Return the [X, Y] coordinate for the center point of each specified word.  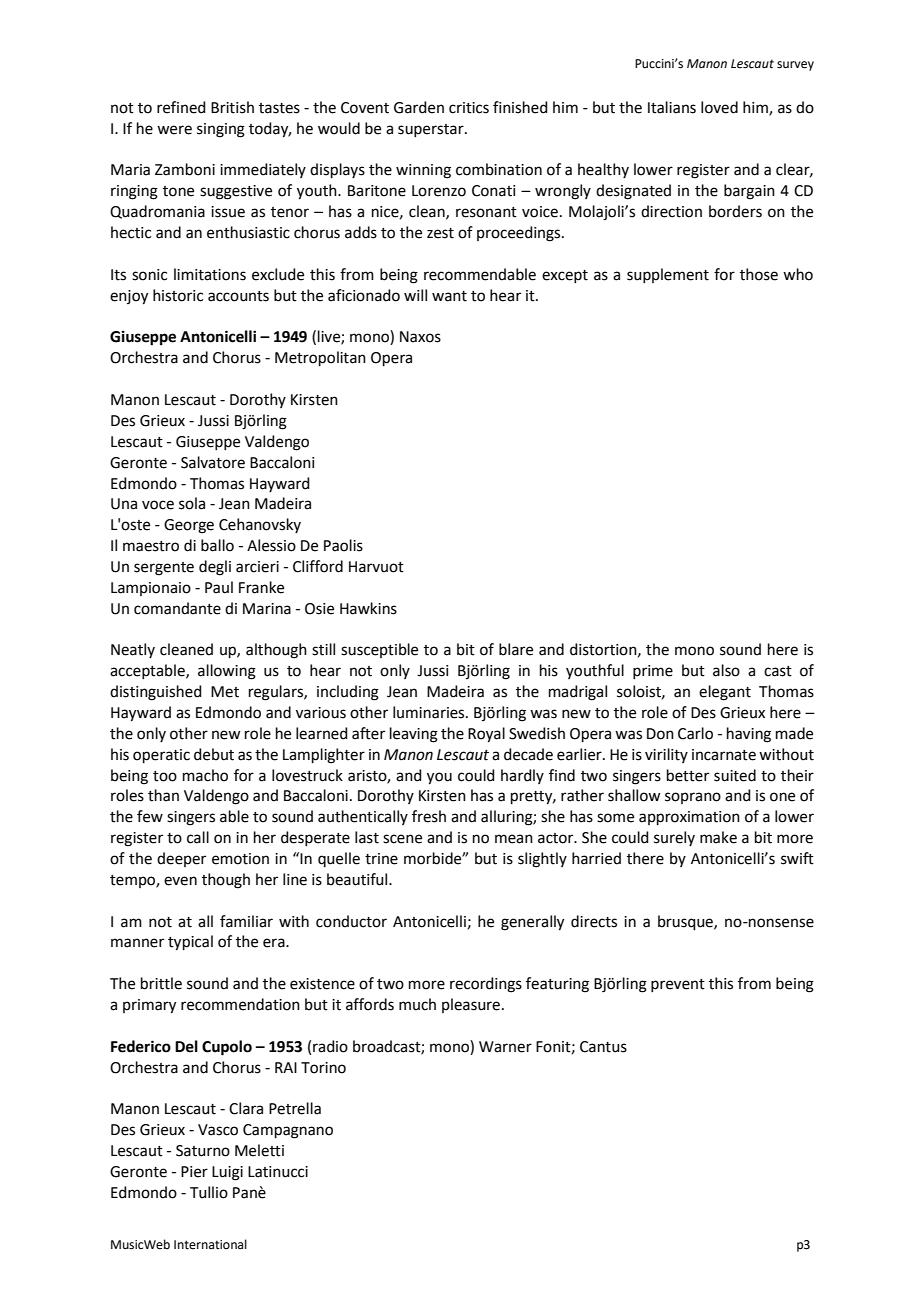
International [210, 1244]
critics [469, 108]
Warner [505, 1047]
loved [719, 107]
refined [181, 107]
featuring [557, 985]
